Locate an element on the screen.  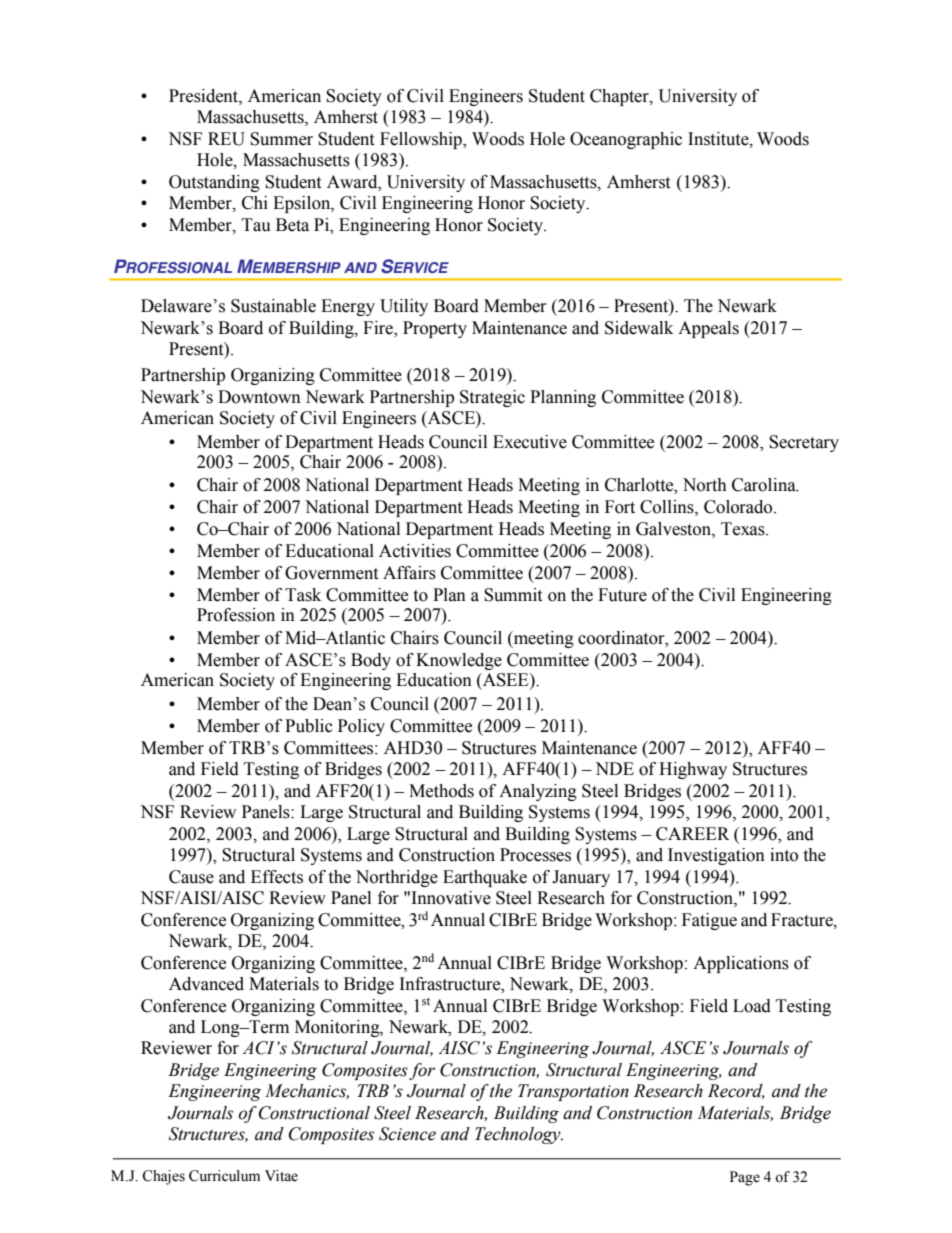
Summit is located at coordinates (513, 595).
